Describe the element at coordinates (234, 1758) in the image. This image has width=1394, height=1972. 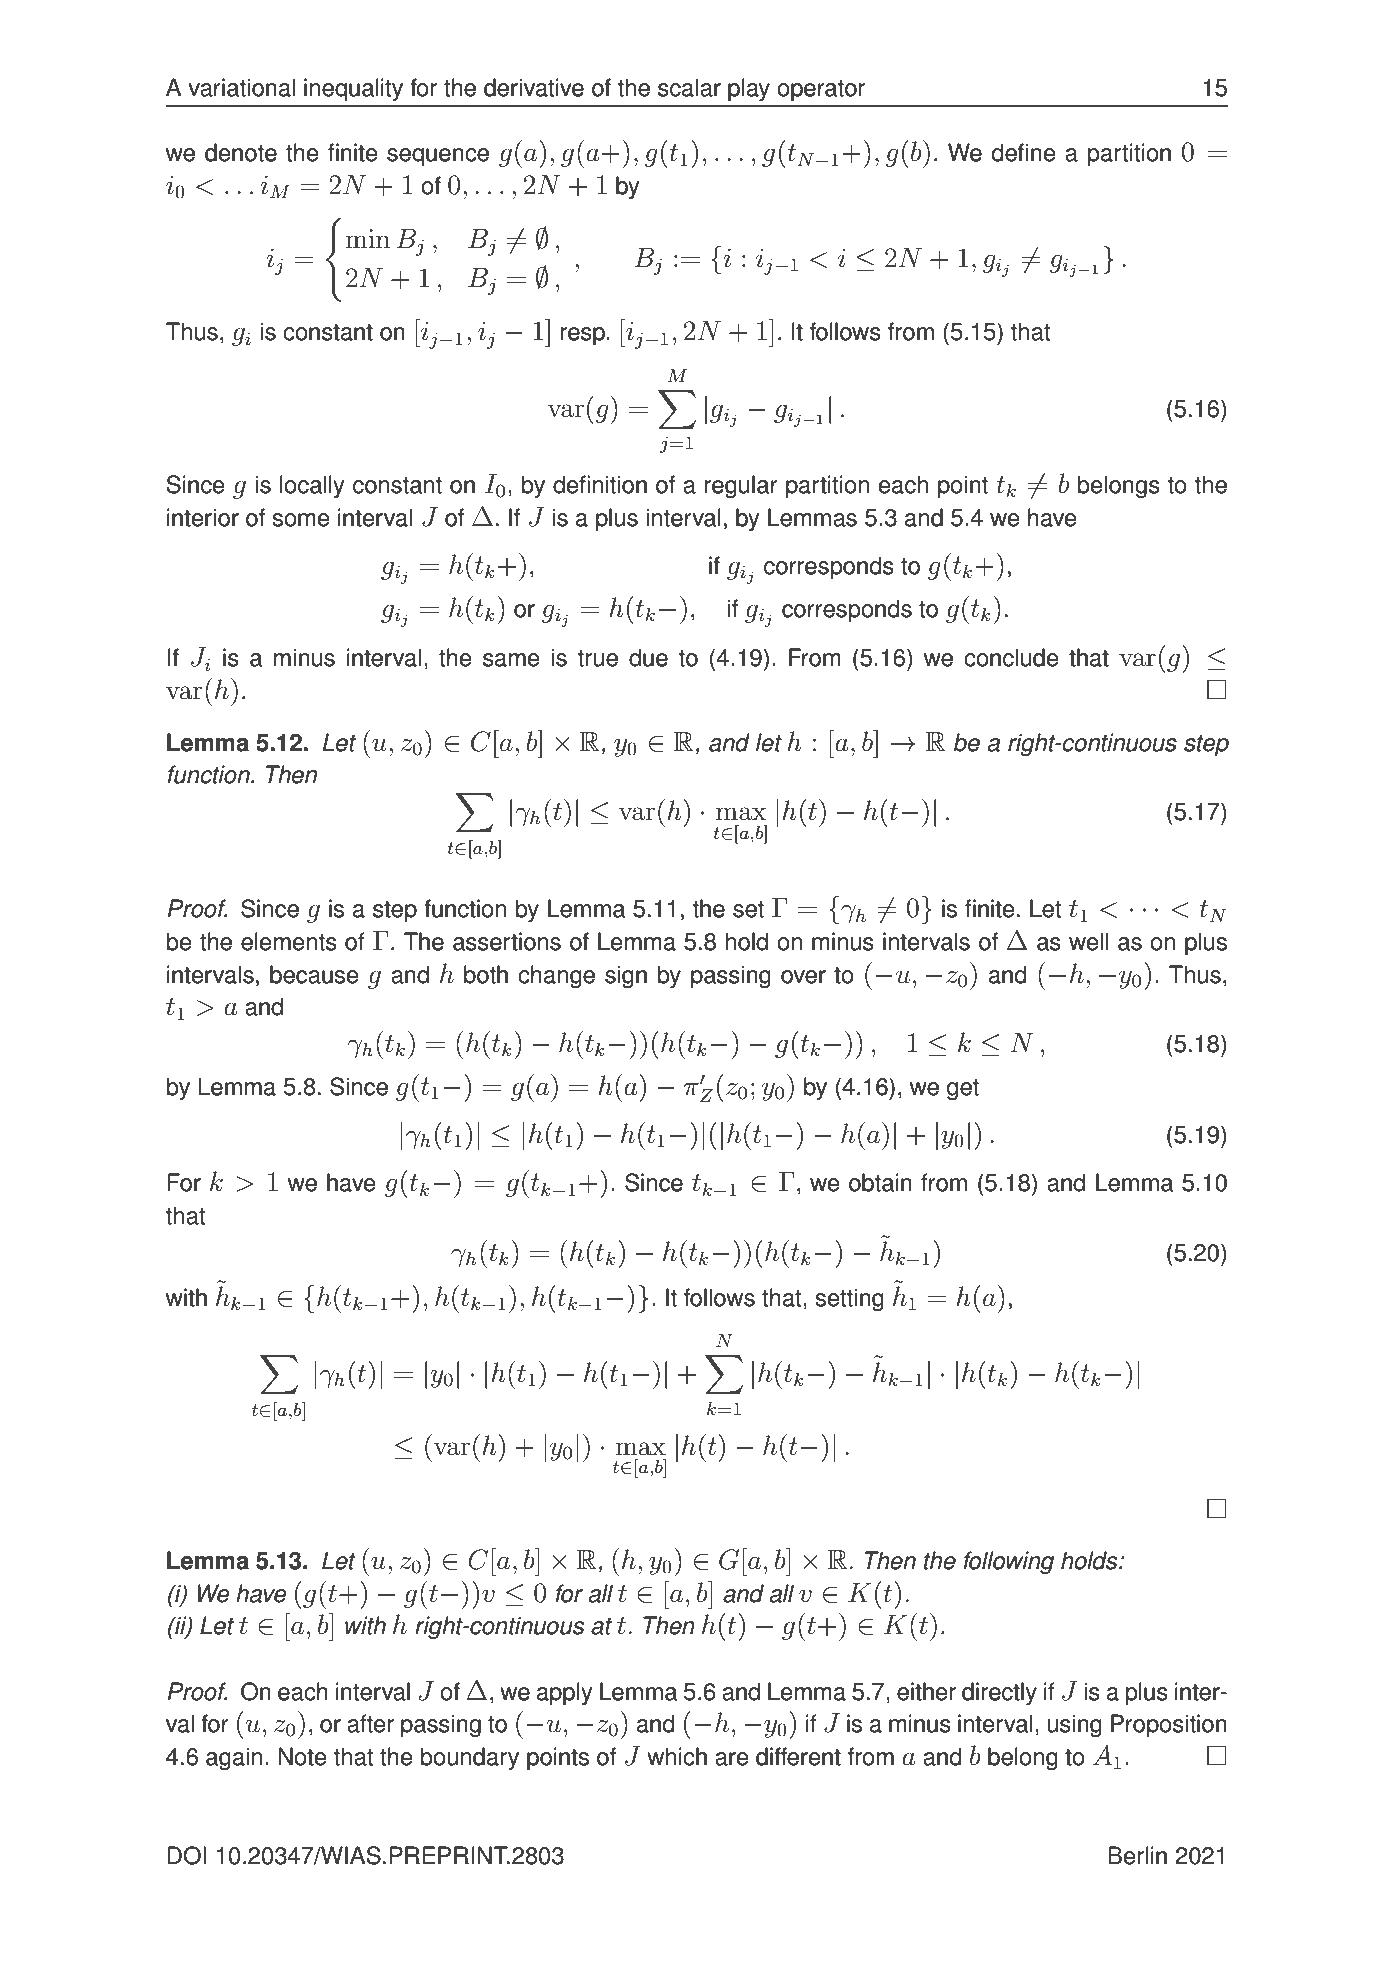
I see `again` at that location.
